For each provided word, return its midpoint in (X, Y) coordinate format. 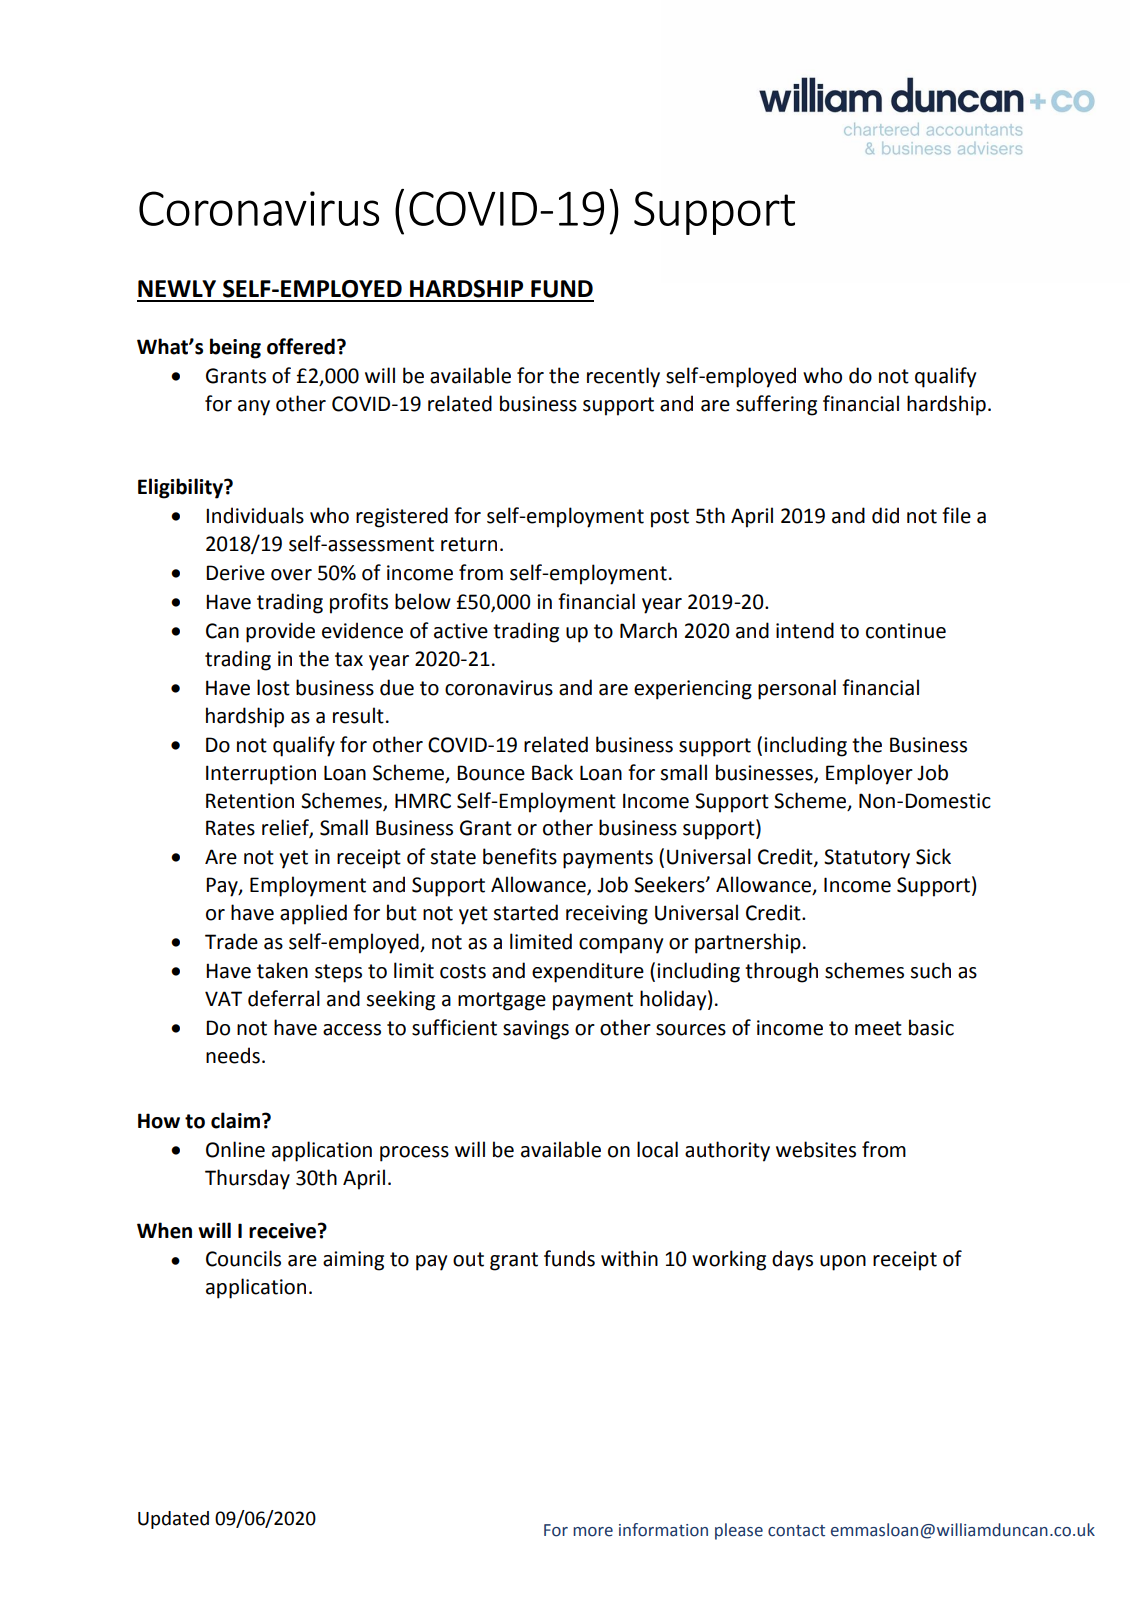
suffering (776, 405)
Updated (173, 1520)
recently (623, 377)
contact (796, 1531)
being (235, 348)
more (593, 1532)
